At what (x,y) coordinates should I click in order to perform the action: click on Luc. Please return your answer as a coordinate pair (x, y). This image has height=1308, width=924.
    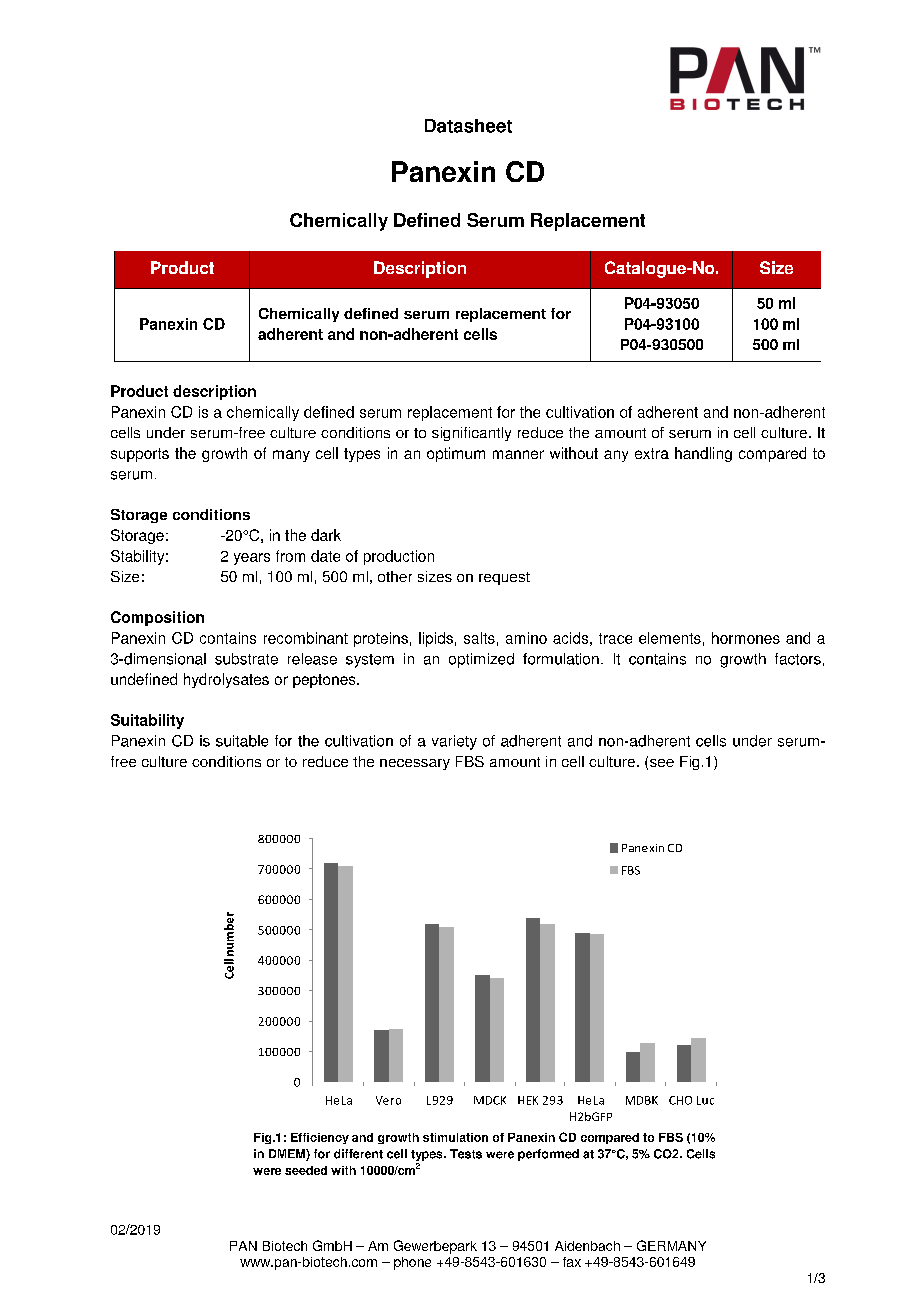
    Looking at the image, I should click on (705, 1100).
